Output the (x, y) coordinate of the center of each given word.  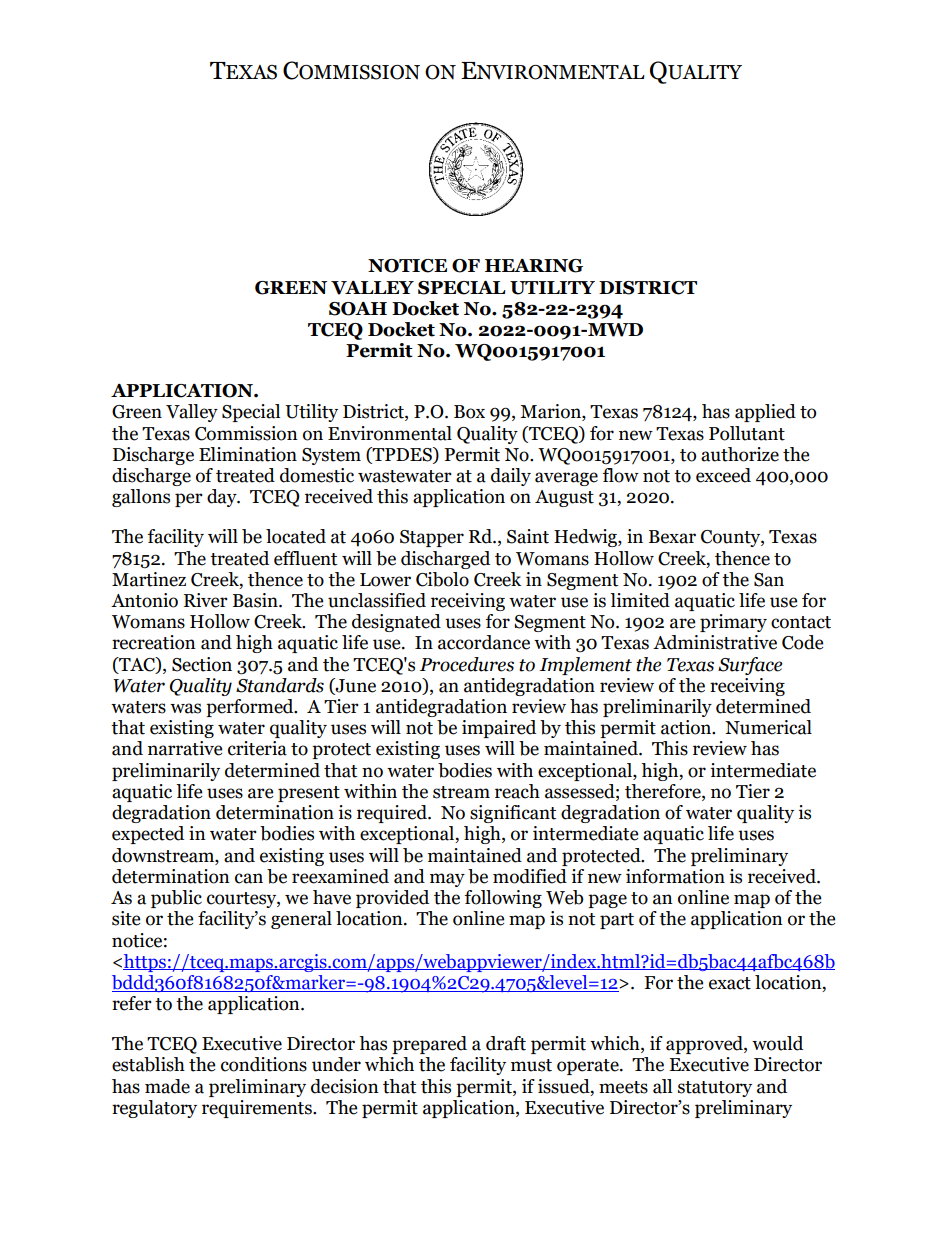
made (167, 1086)
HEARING (534, 266)
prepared (429, 1045)
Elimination (248, 454)
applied (765, 413)
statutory (715, 1089)
